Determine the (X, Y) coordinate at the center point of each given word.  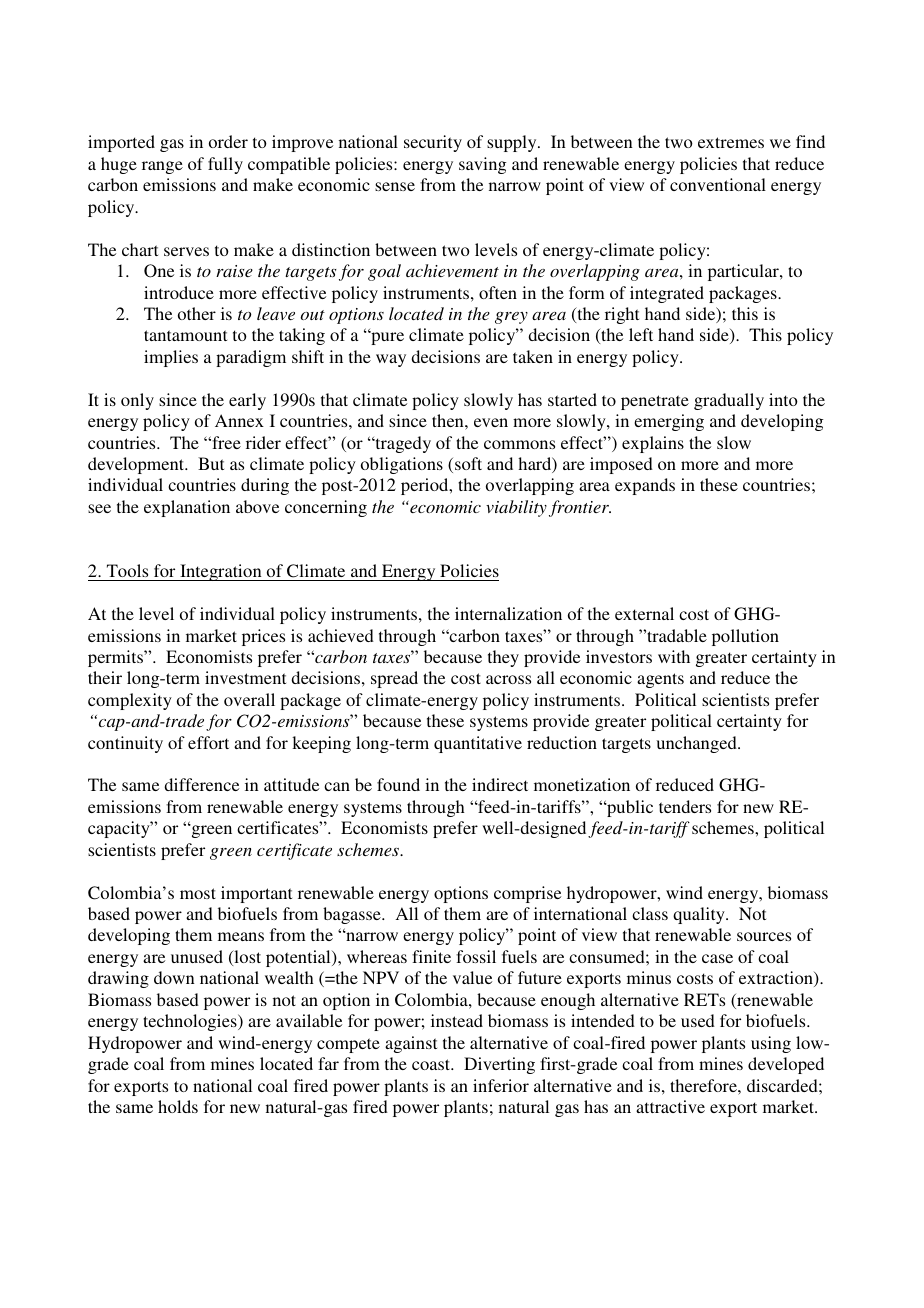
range (162, 167)
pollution (745, 637)
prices (263, 637)
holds (178, 1106)
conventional (718, 184)
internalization (508, 613)
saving (482, 165)
